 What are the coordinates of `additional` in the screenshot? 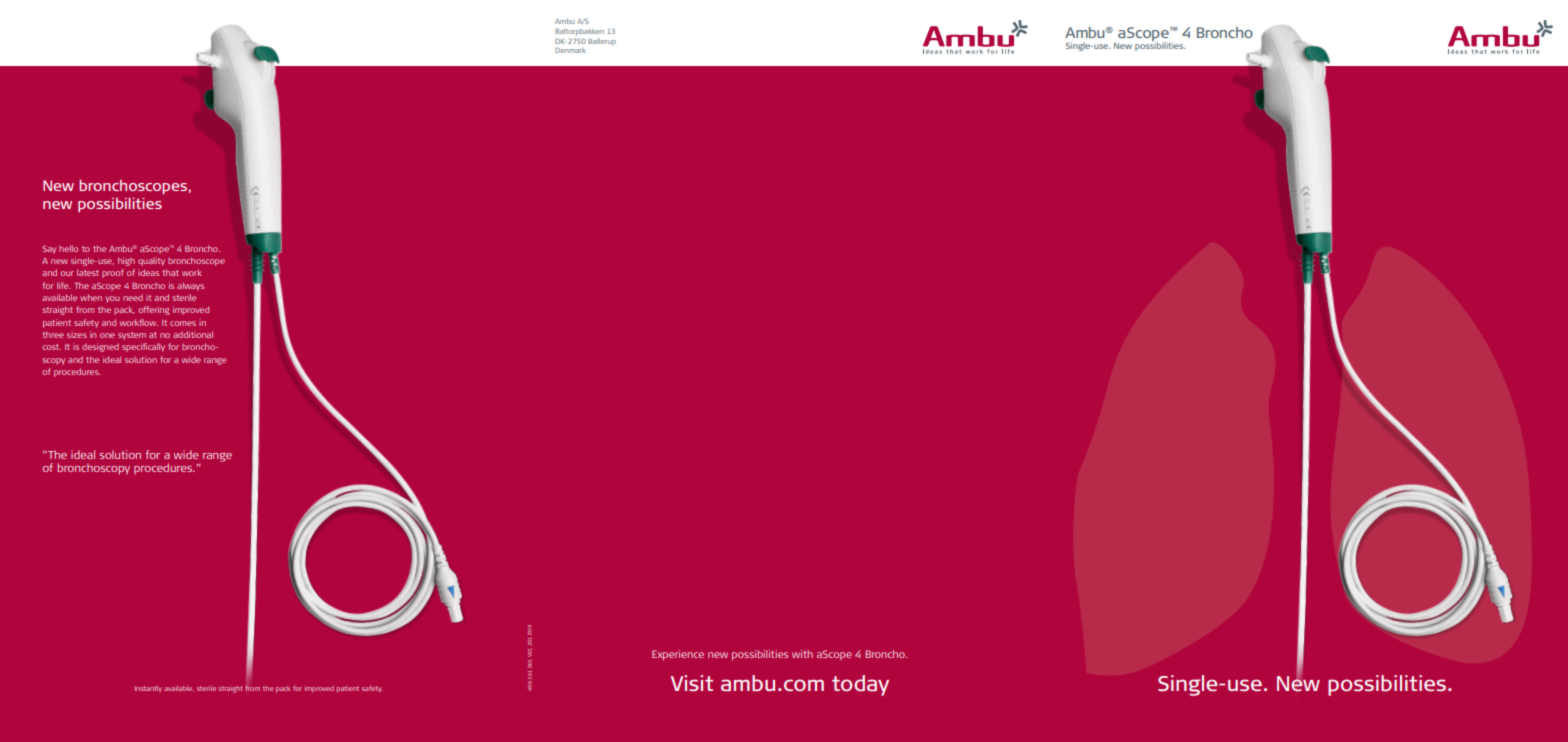 It's located at (193, 334).
